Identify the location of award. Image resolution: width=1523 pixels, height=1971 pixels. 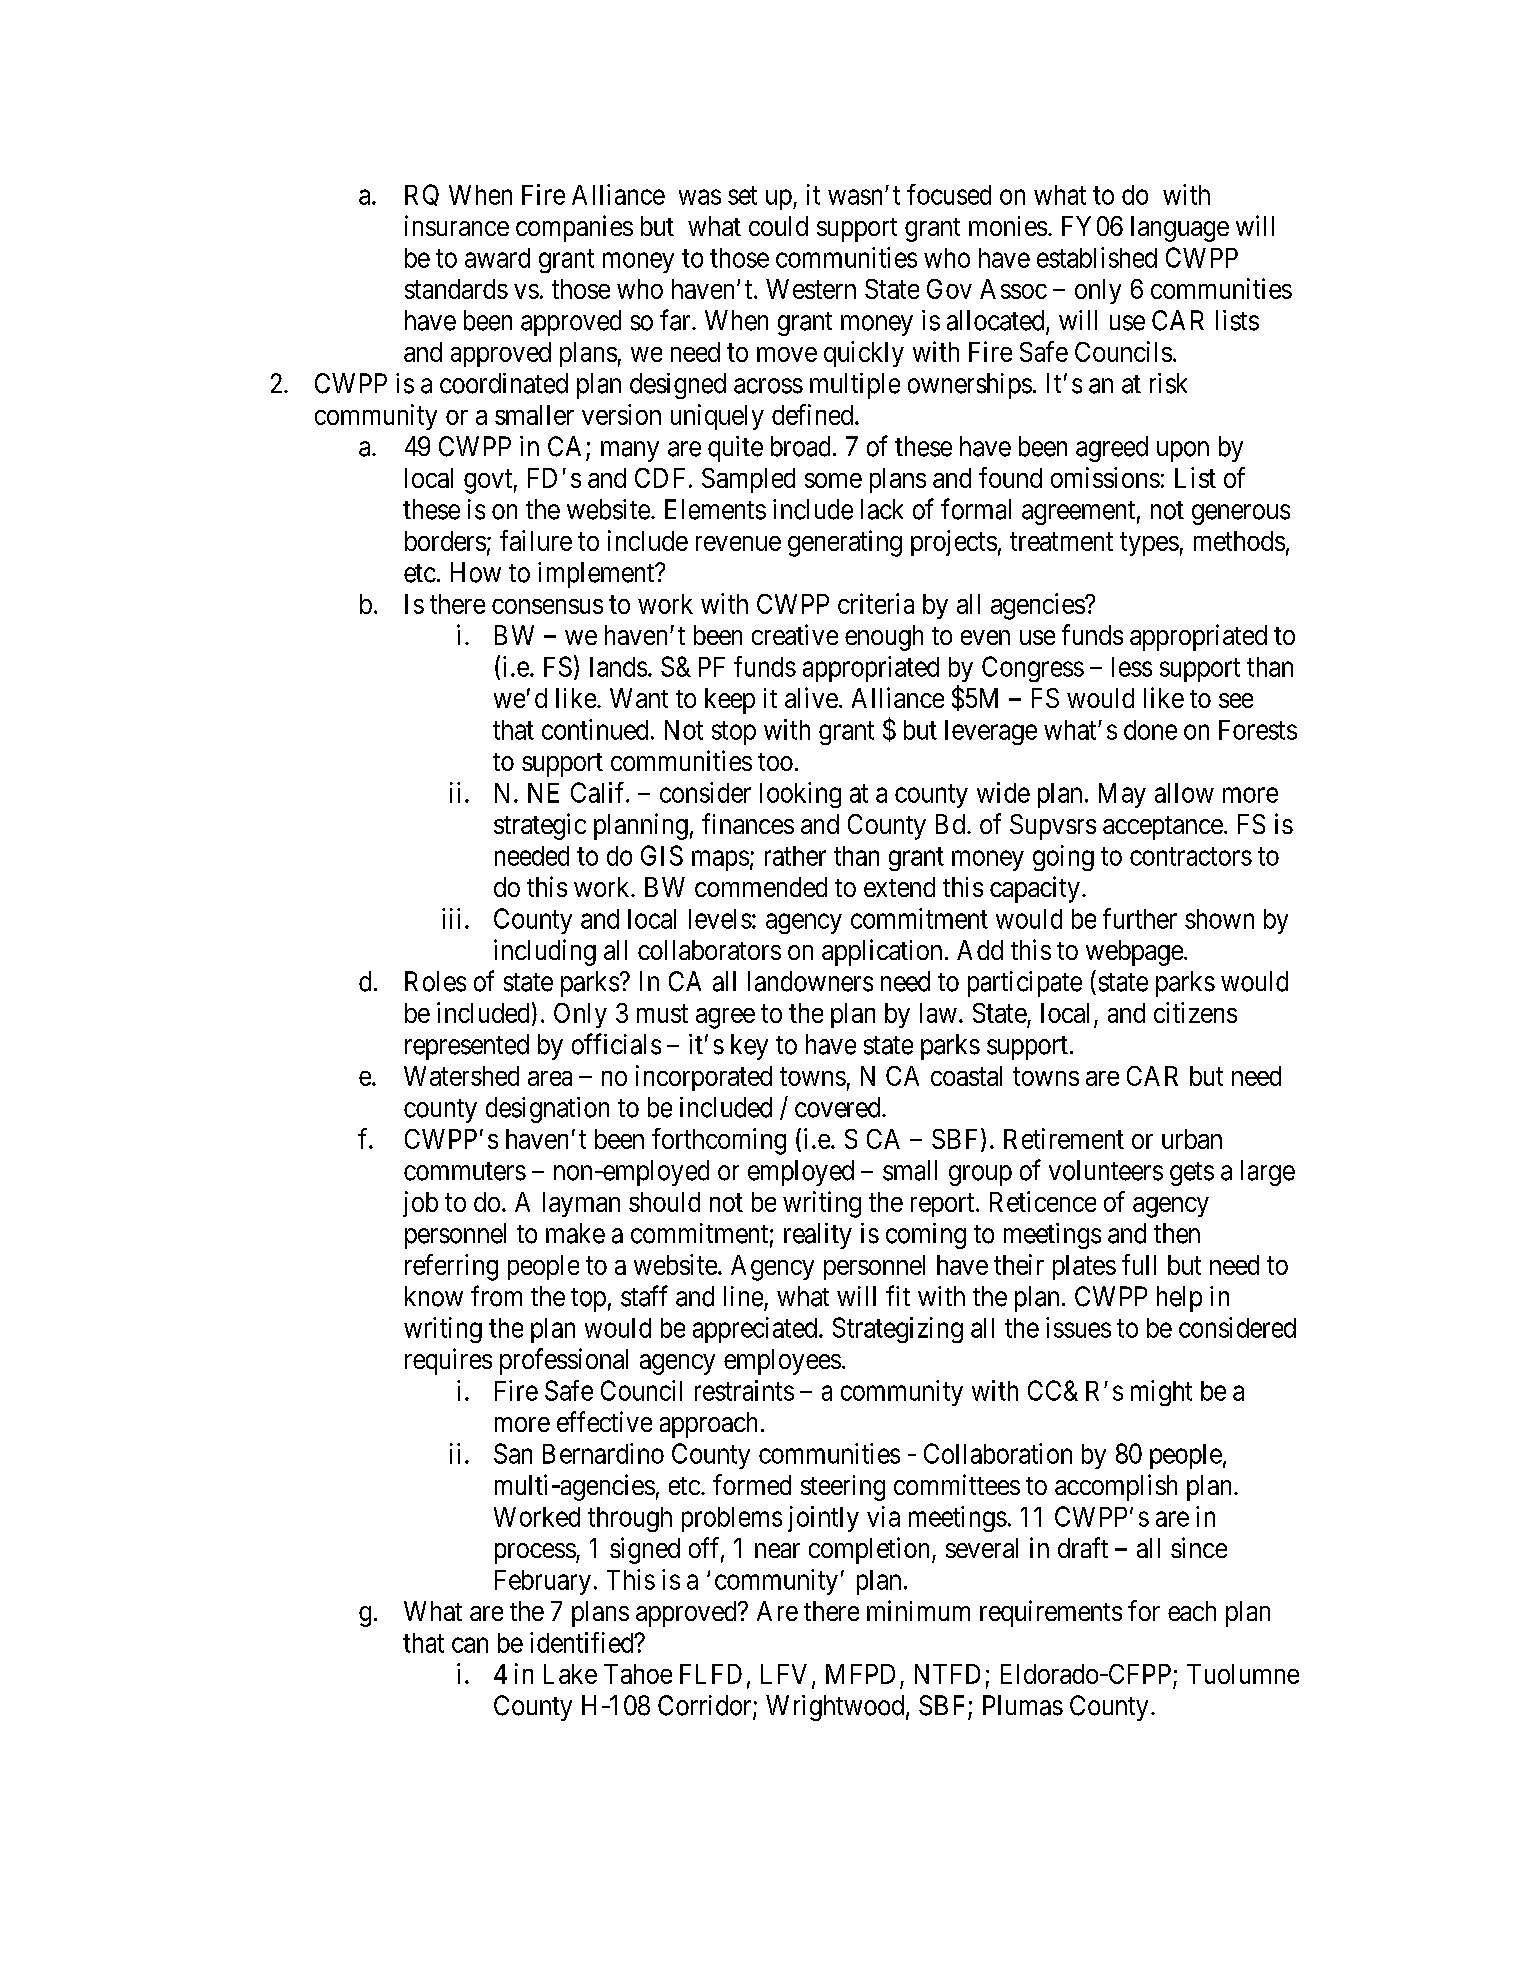
(497, 258).
